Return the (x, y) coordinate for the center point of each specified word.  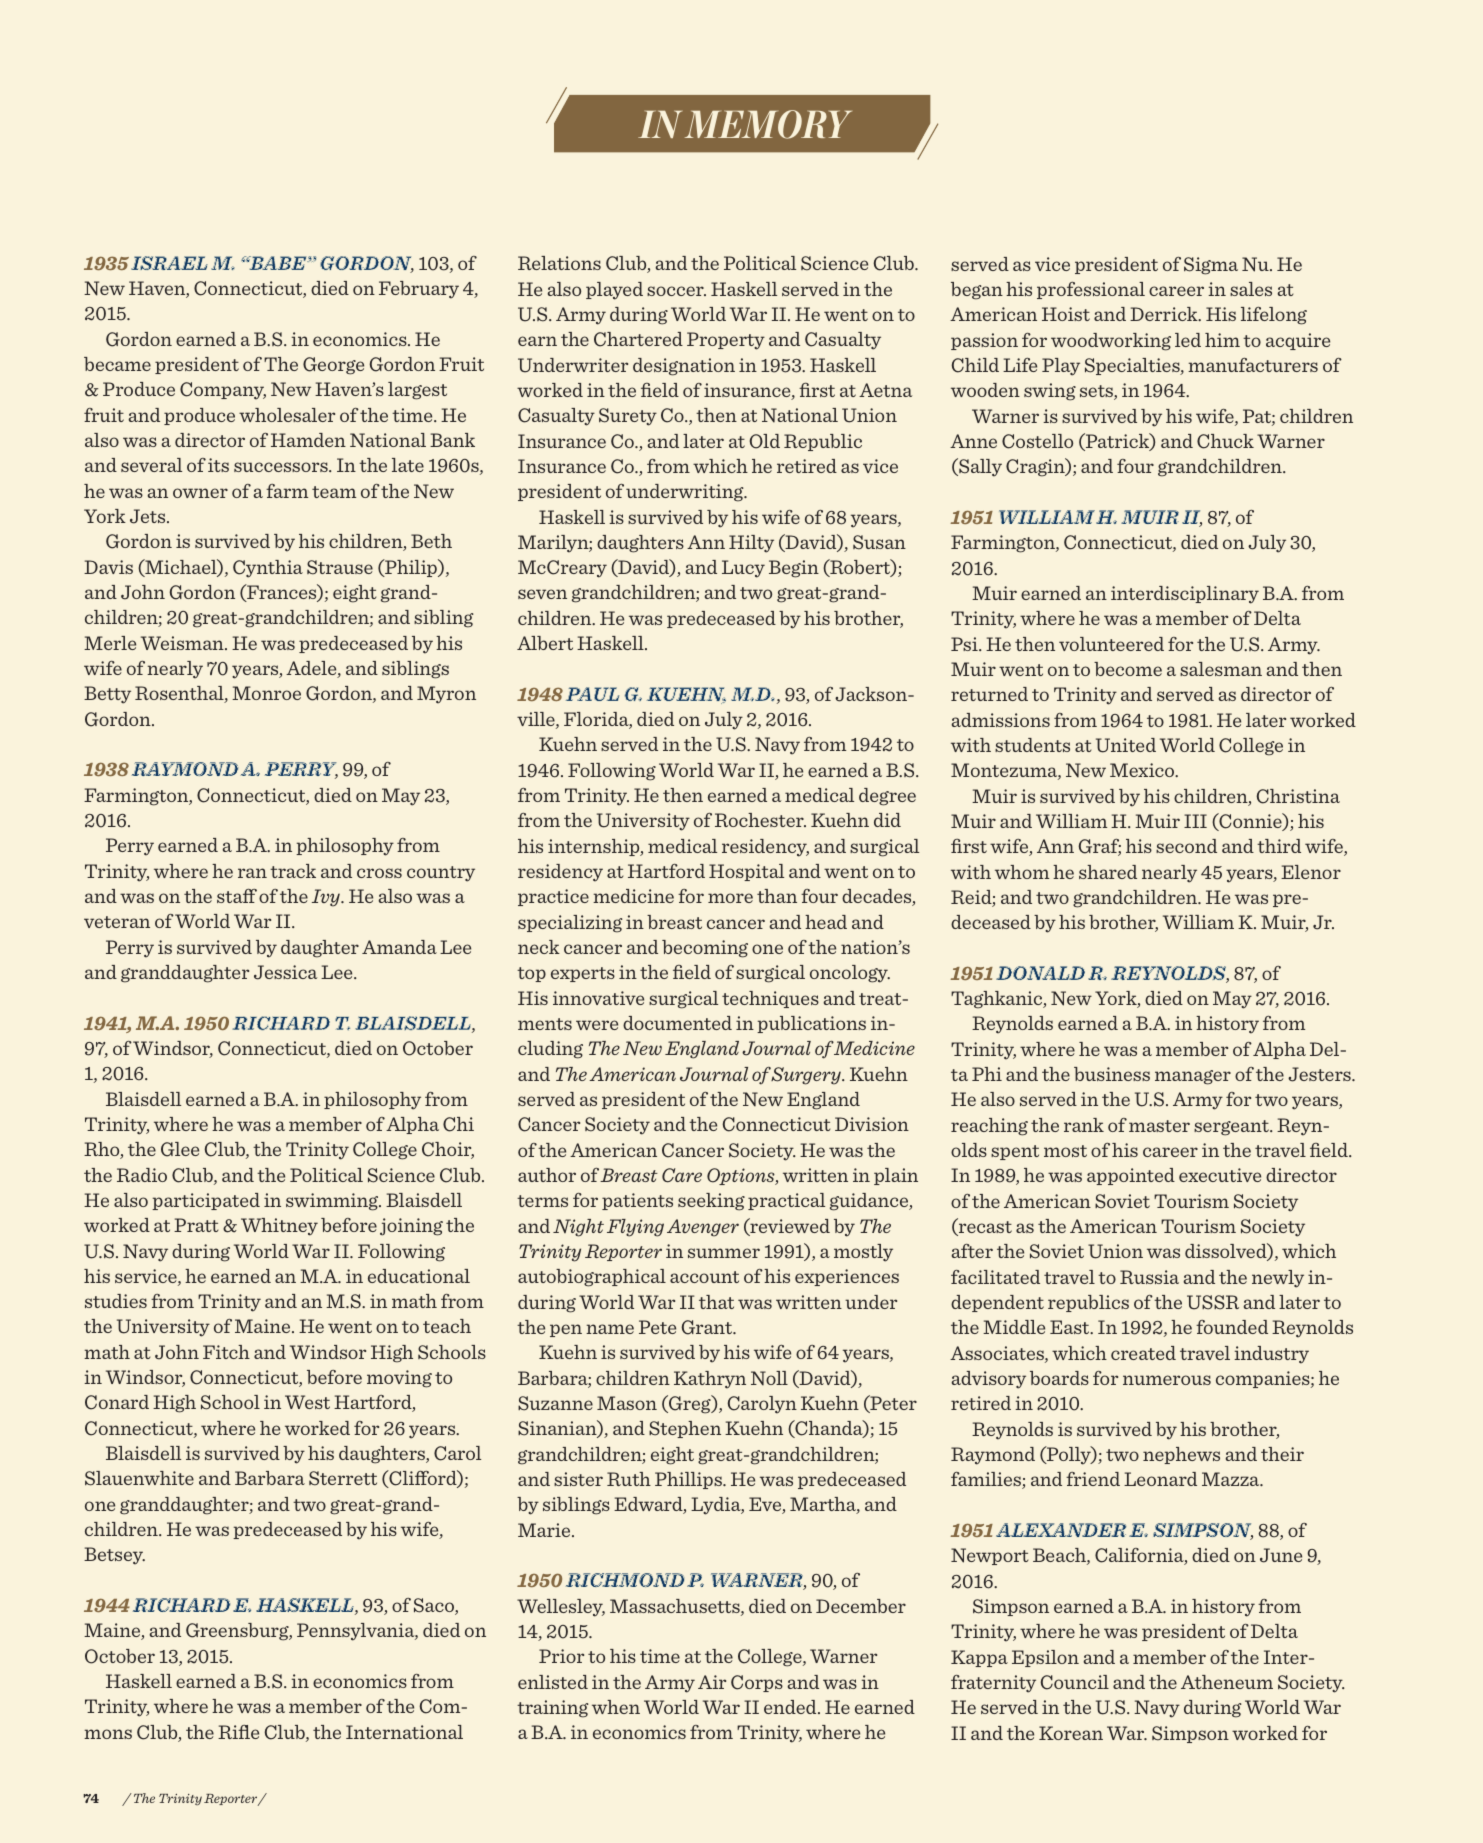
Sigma (1211, 266)
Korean (1071, 1733)
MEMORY (768, 124)
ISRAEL (169, 263)
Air (712, 1682)
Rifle (238, 1732)
